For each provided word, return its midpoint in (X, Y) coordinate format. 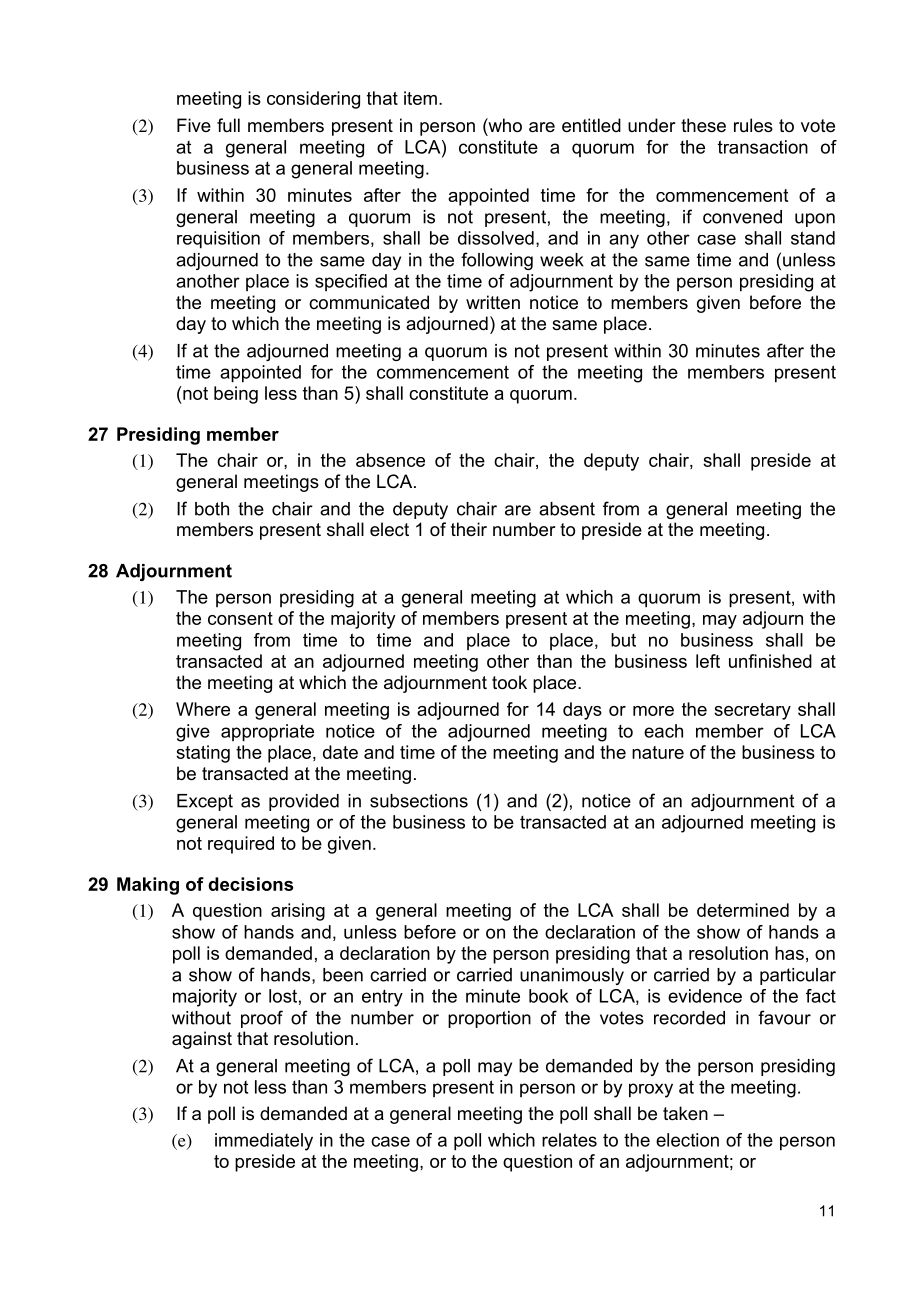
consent (240, 618)
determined (743, 910)
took (509, 682)
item (420, 98)
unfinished (770, 661)
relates (569, 1140)
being (236, 395)
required (241, 845)
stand (813, 238)
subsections (419, 801)
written (493, 302)
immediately (264, 1142)
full (228, 125)
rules (753, 125)
